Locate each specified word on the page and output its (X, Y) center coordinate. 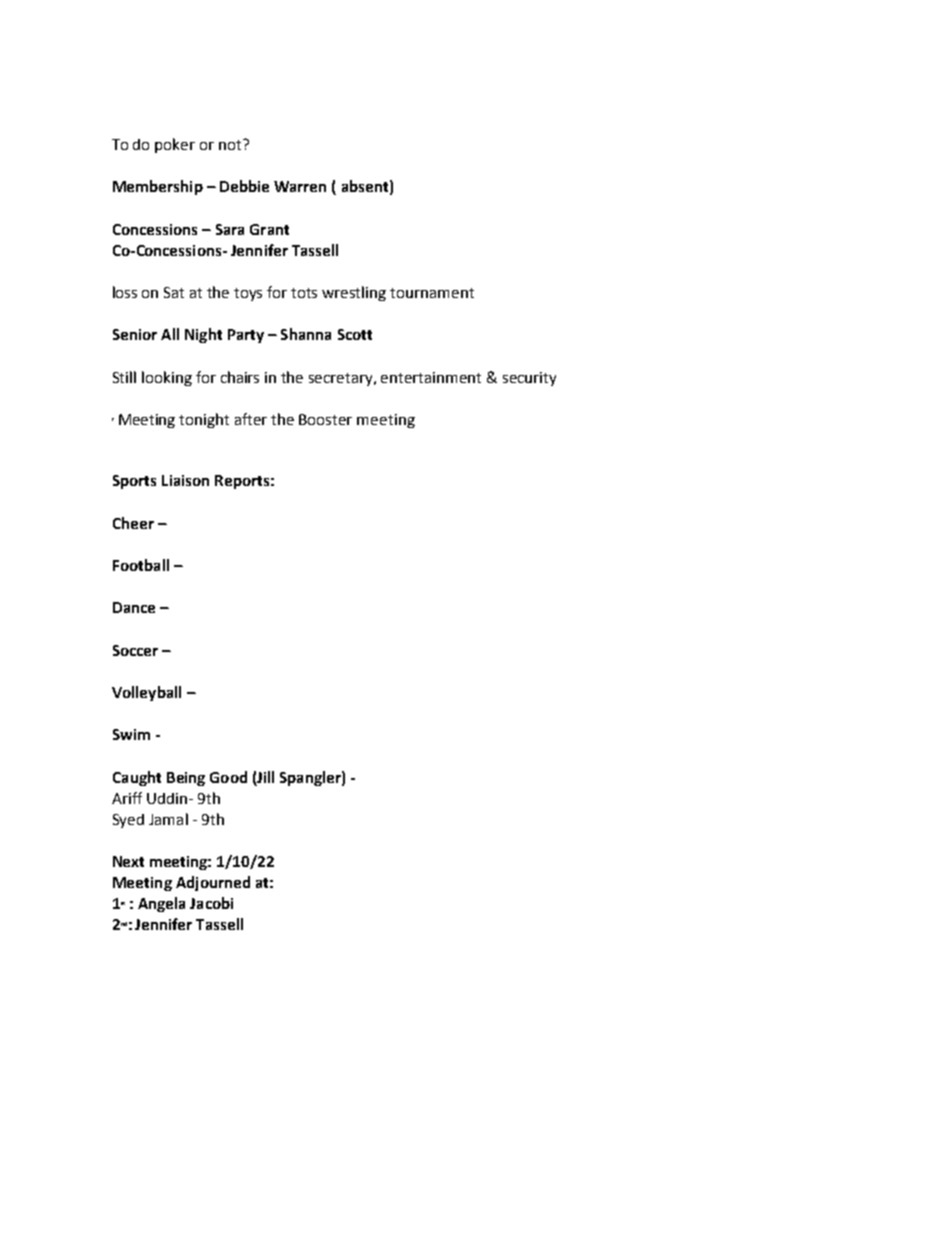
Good (228, 777)
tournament (432, 293)
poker (175, 145)
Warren (300, 186)
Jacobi (211, 903)
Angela (161, 904)
